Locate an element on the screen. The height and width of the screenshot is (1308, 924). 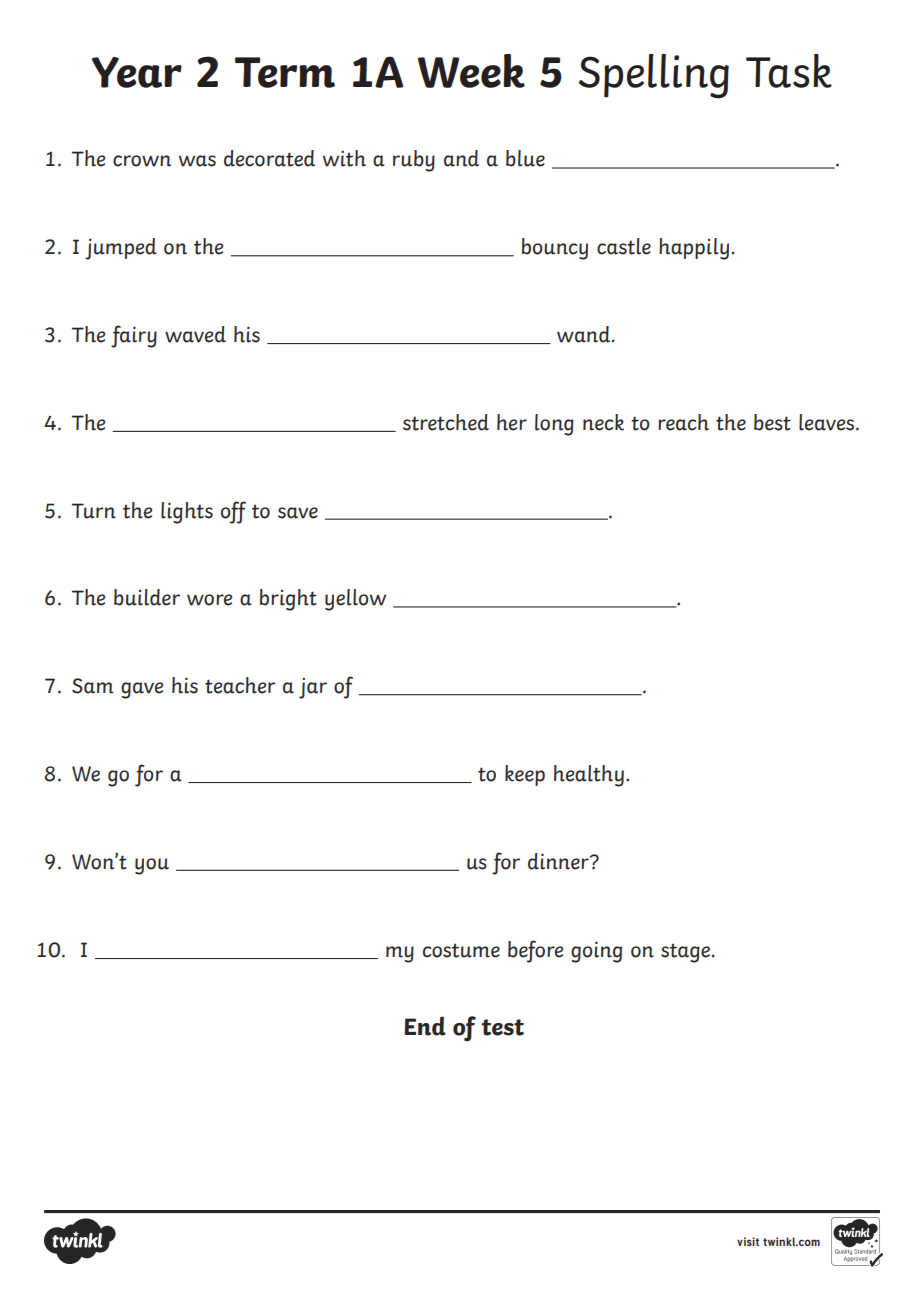
costume is located at coordinates (461, 950).
